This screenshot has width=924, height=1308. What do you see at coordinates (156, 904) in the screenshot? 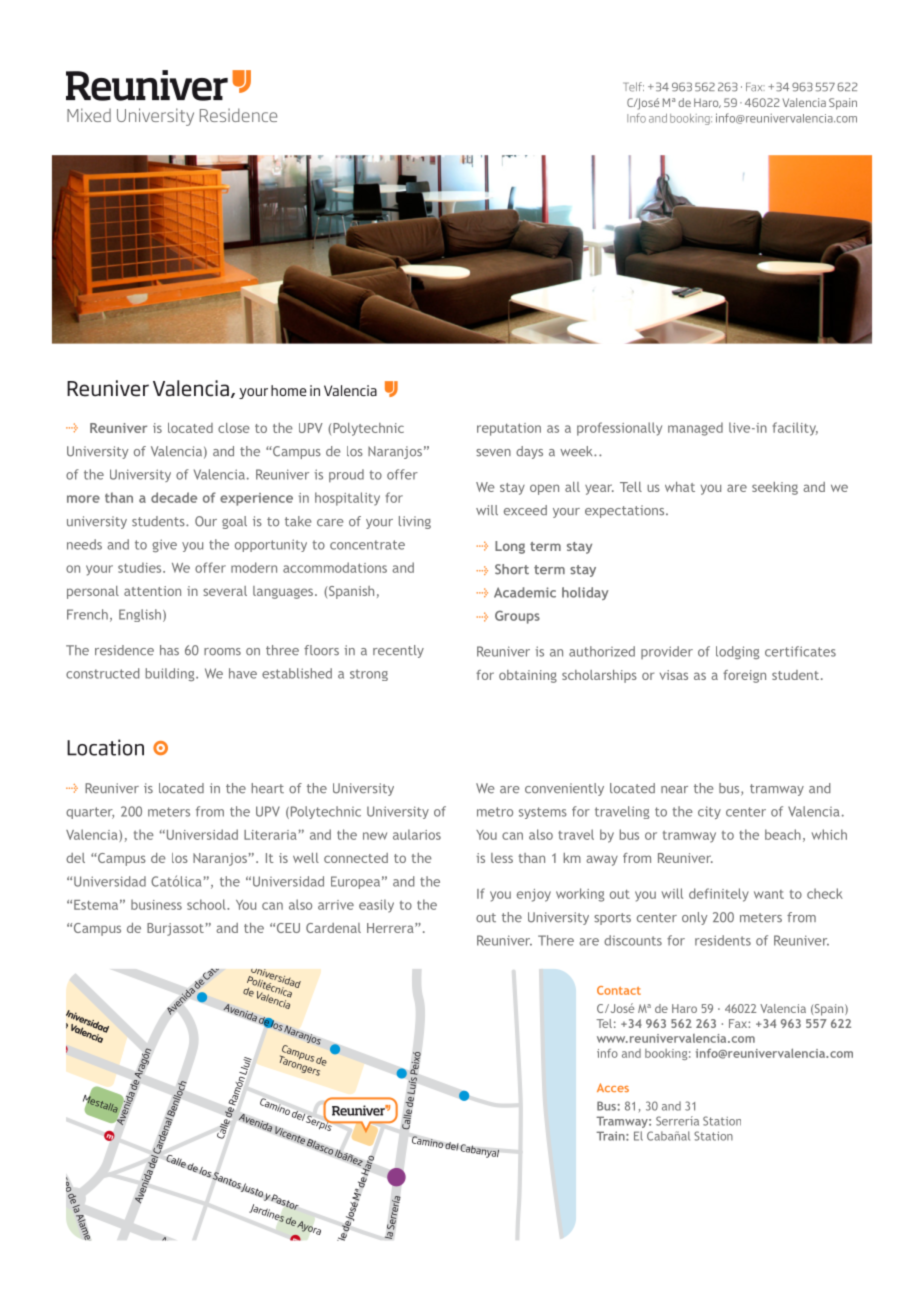
I see `business` at bounding box center [156, 904].
